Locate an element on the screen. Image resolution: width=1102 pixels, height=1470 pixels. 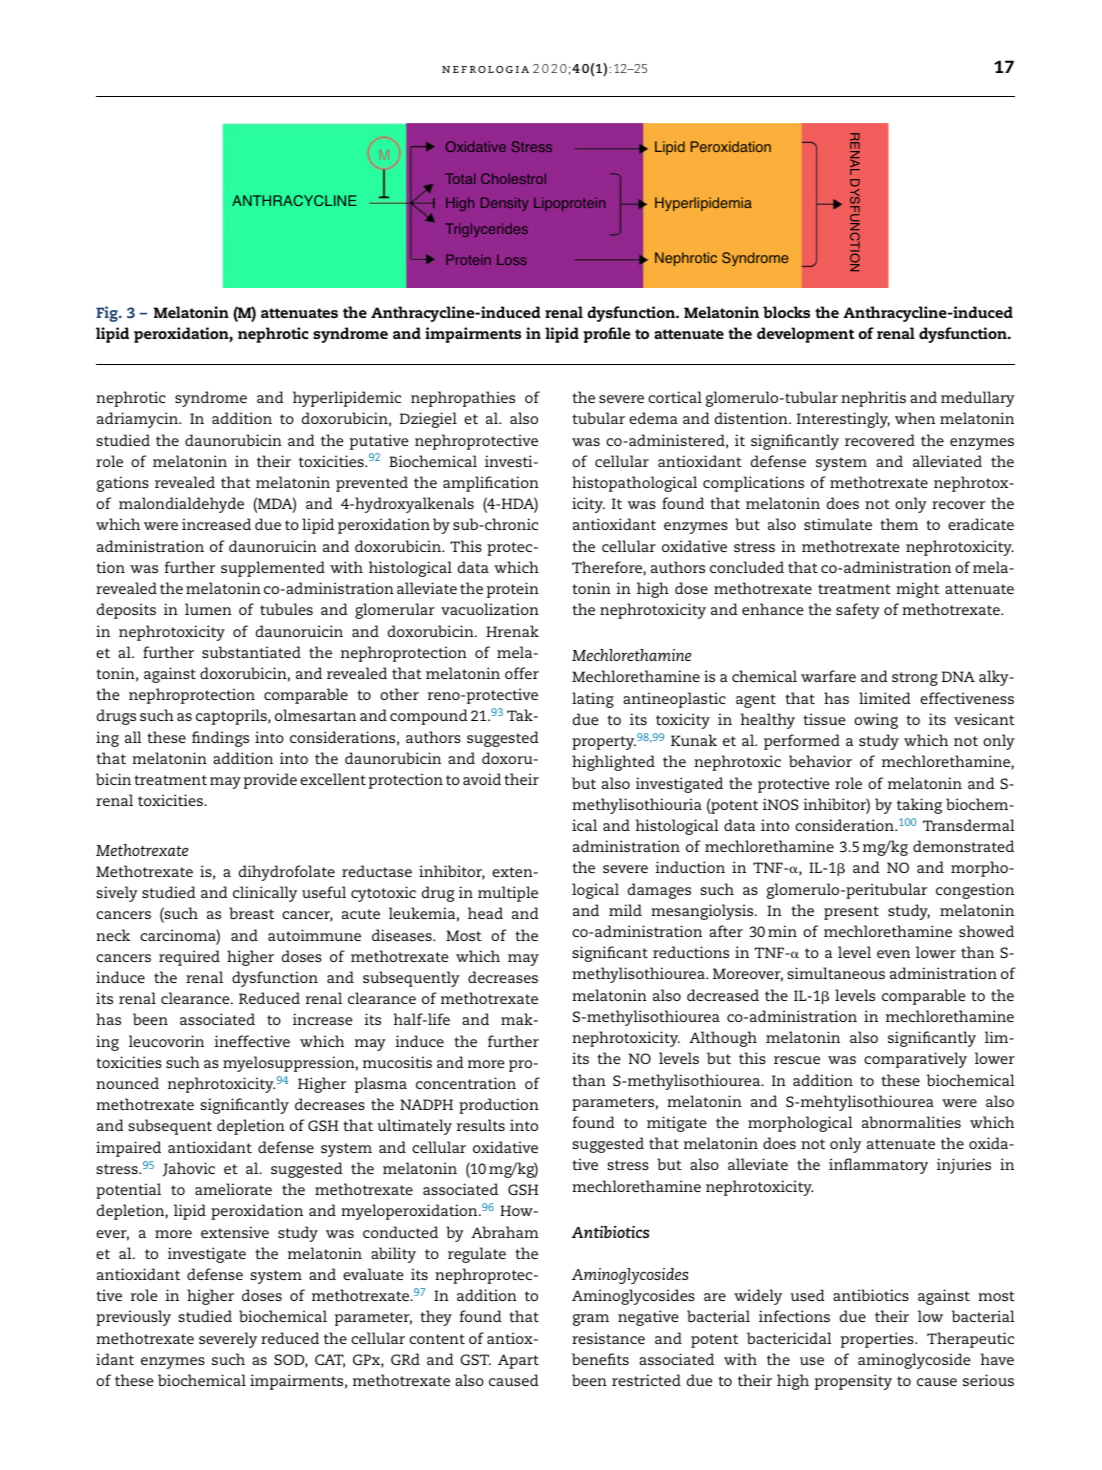
provide is located at coordinates (270, 781).
